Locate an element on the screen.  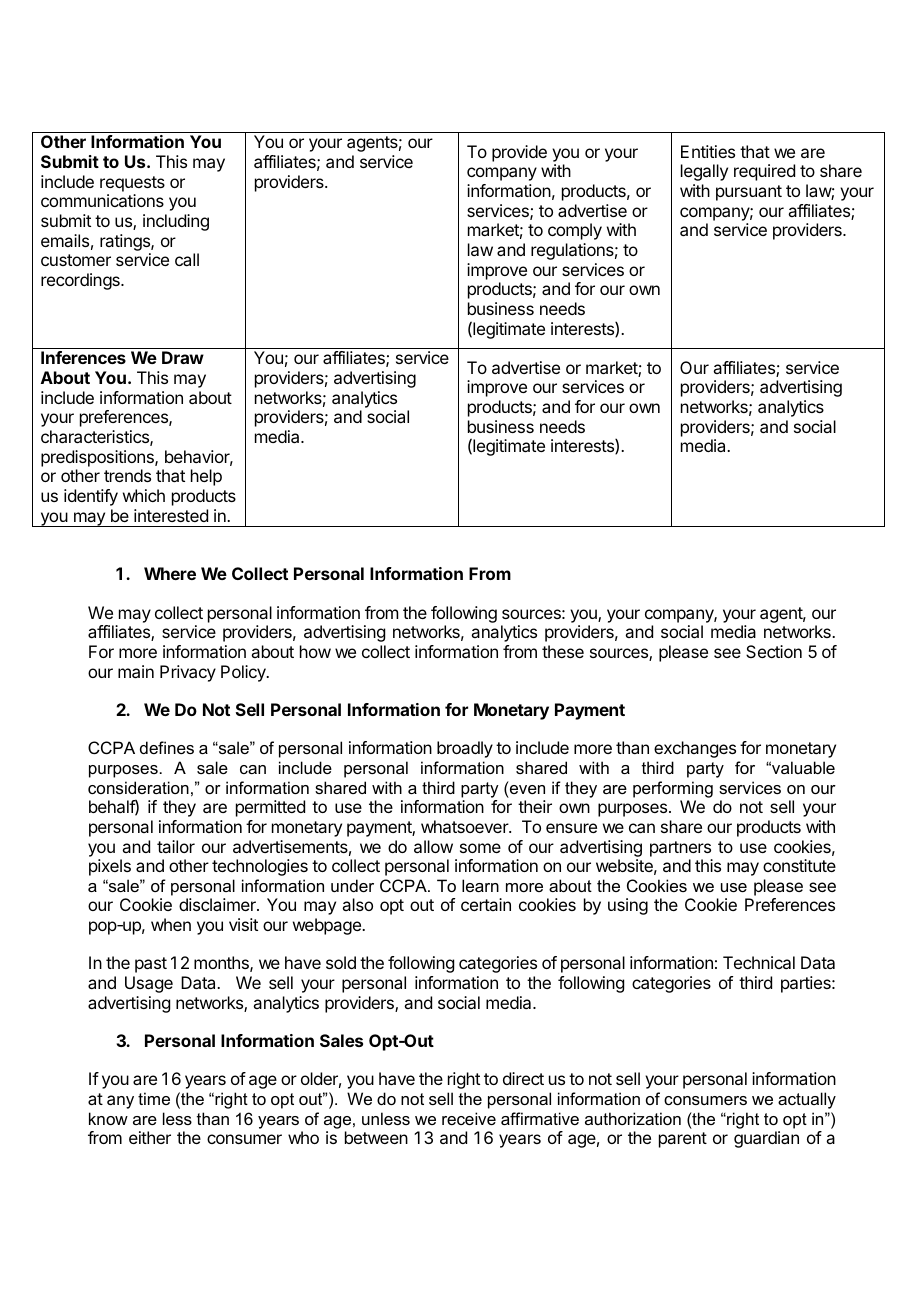
tailor is located at coordinates (176, 846).
